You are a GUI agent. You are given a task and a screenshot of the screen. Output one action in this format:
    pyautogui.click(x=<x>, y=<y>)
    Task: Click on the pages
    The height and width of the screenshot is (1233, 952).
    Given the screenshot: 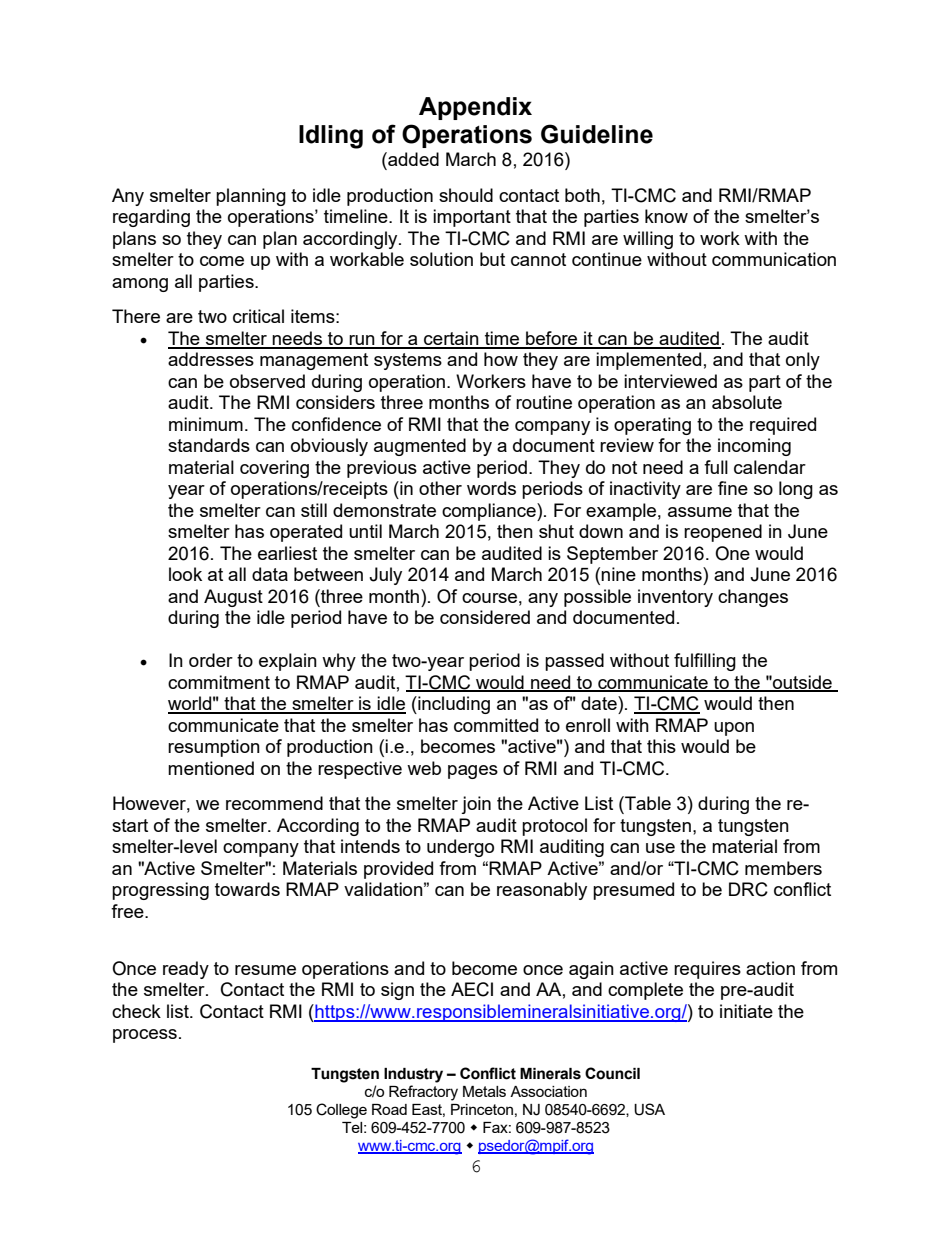 What is the action you would take?
    pyautogui.click(x=473, y=772)
